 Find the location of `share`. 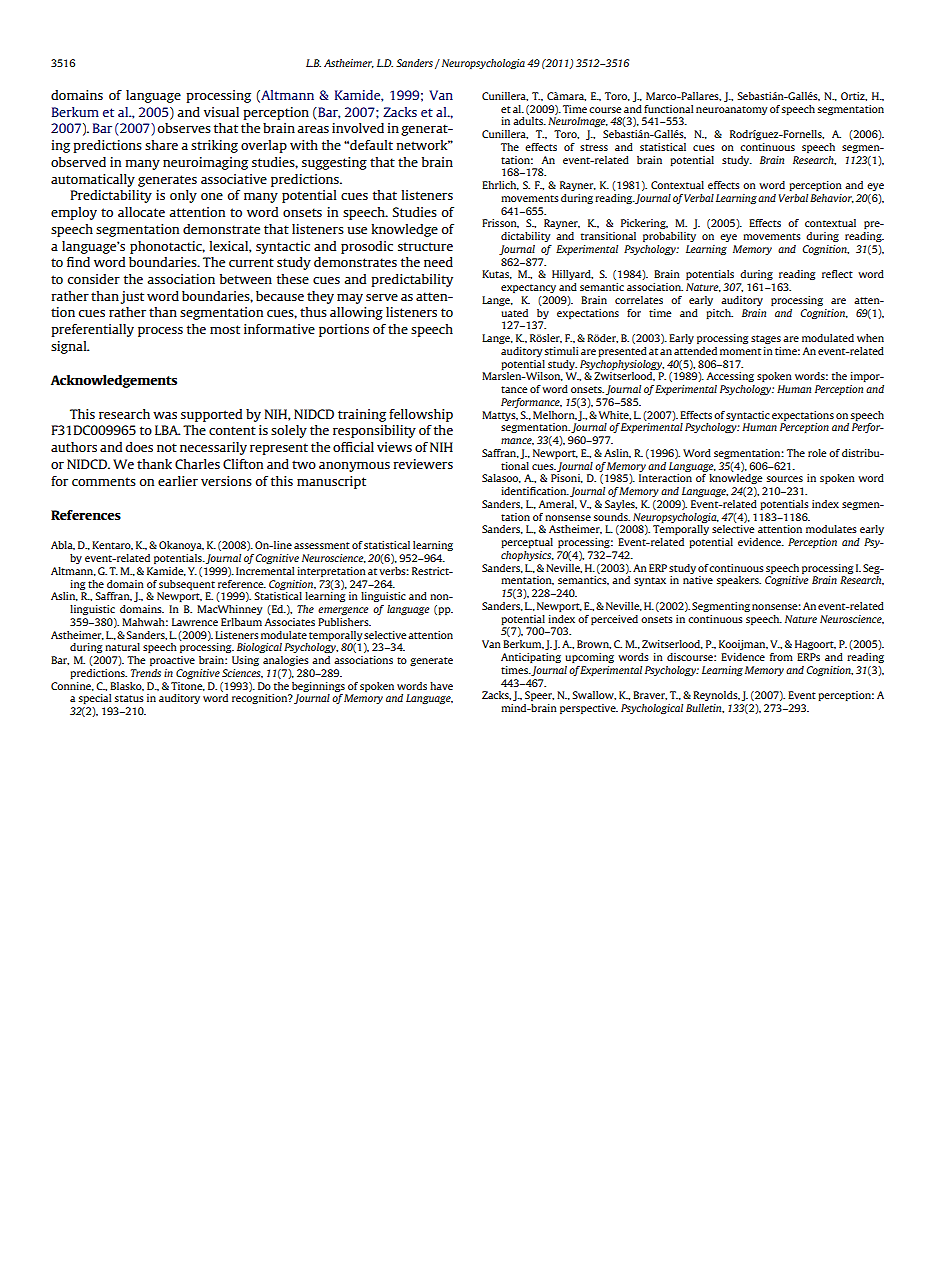

share is located at coordinates (161, 145).
